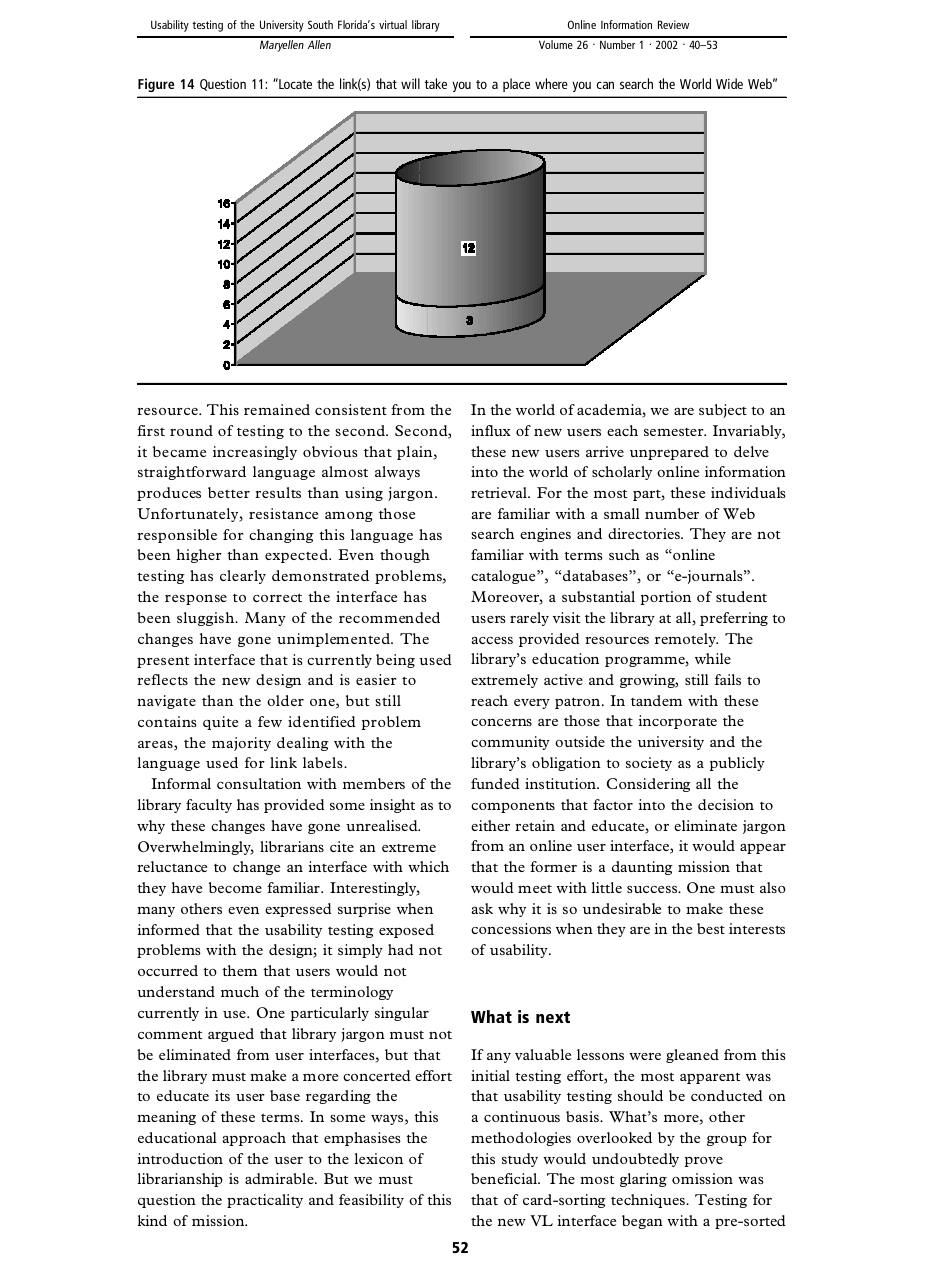 Image resolution: width=927 pixels, height=1288 pixels. Describe the element at coordinates (726, 804) in the screenshot. I see `decision` at that location.
